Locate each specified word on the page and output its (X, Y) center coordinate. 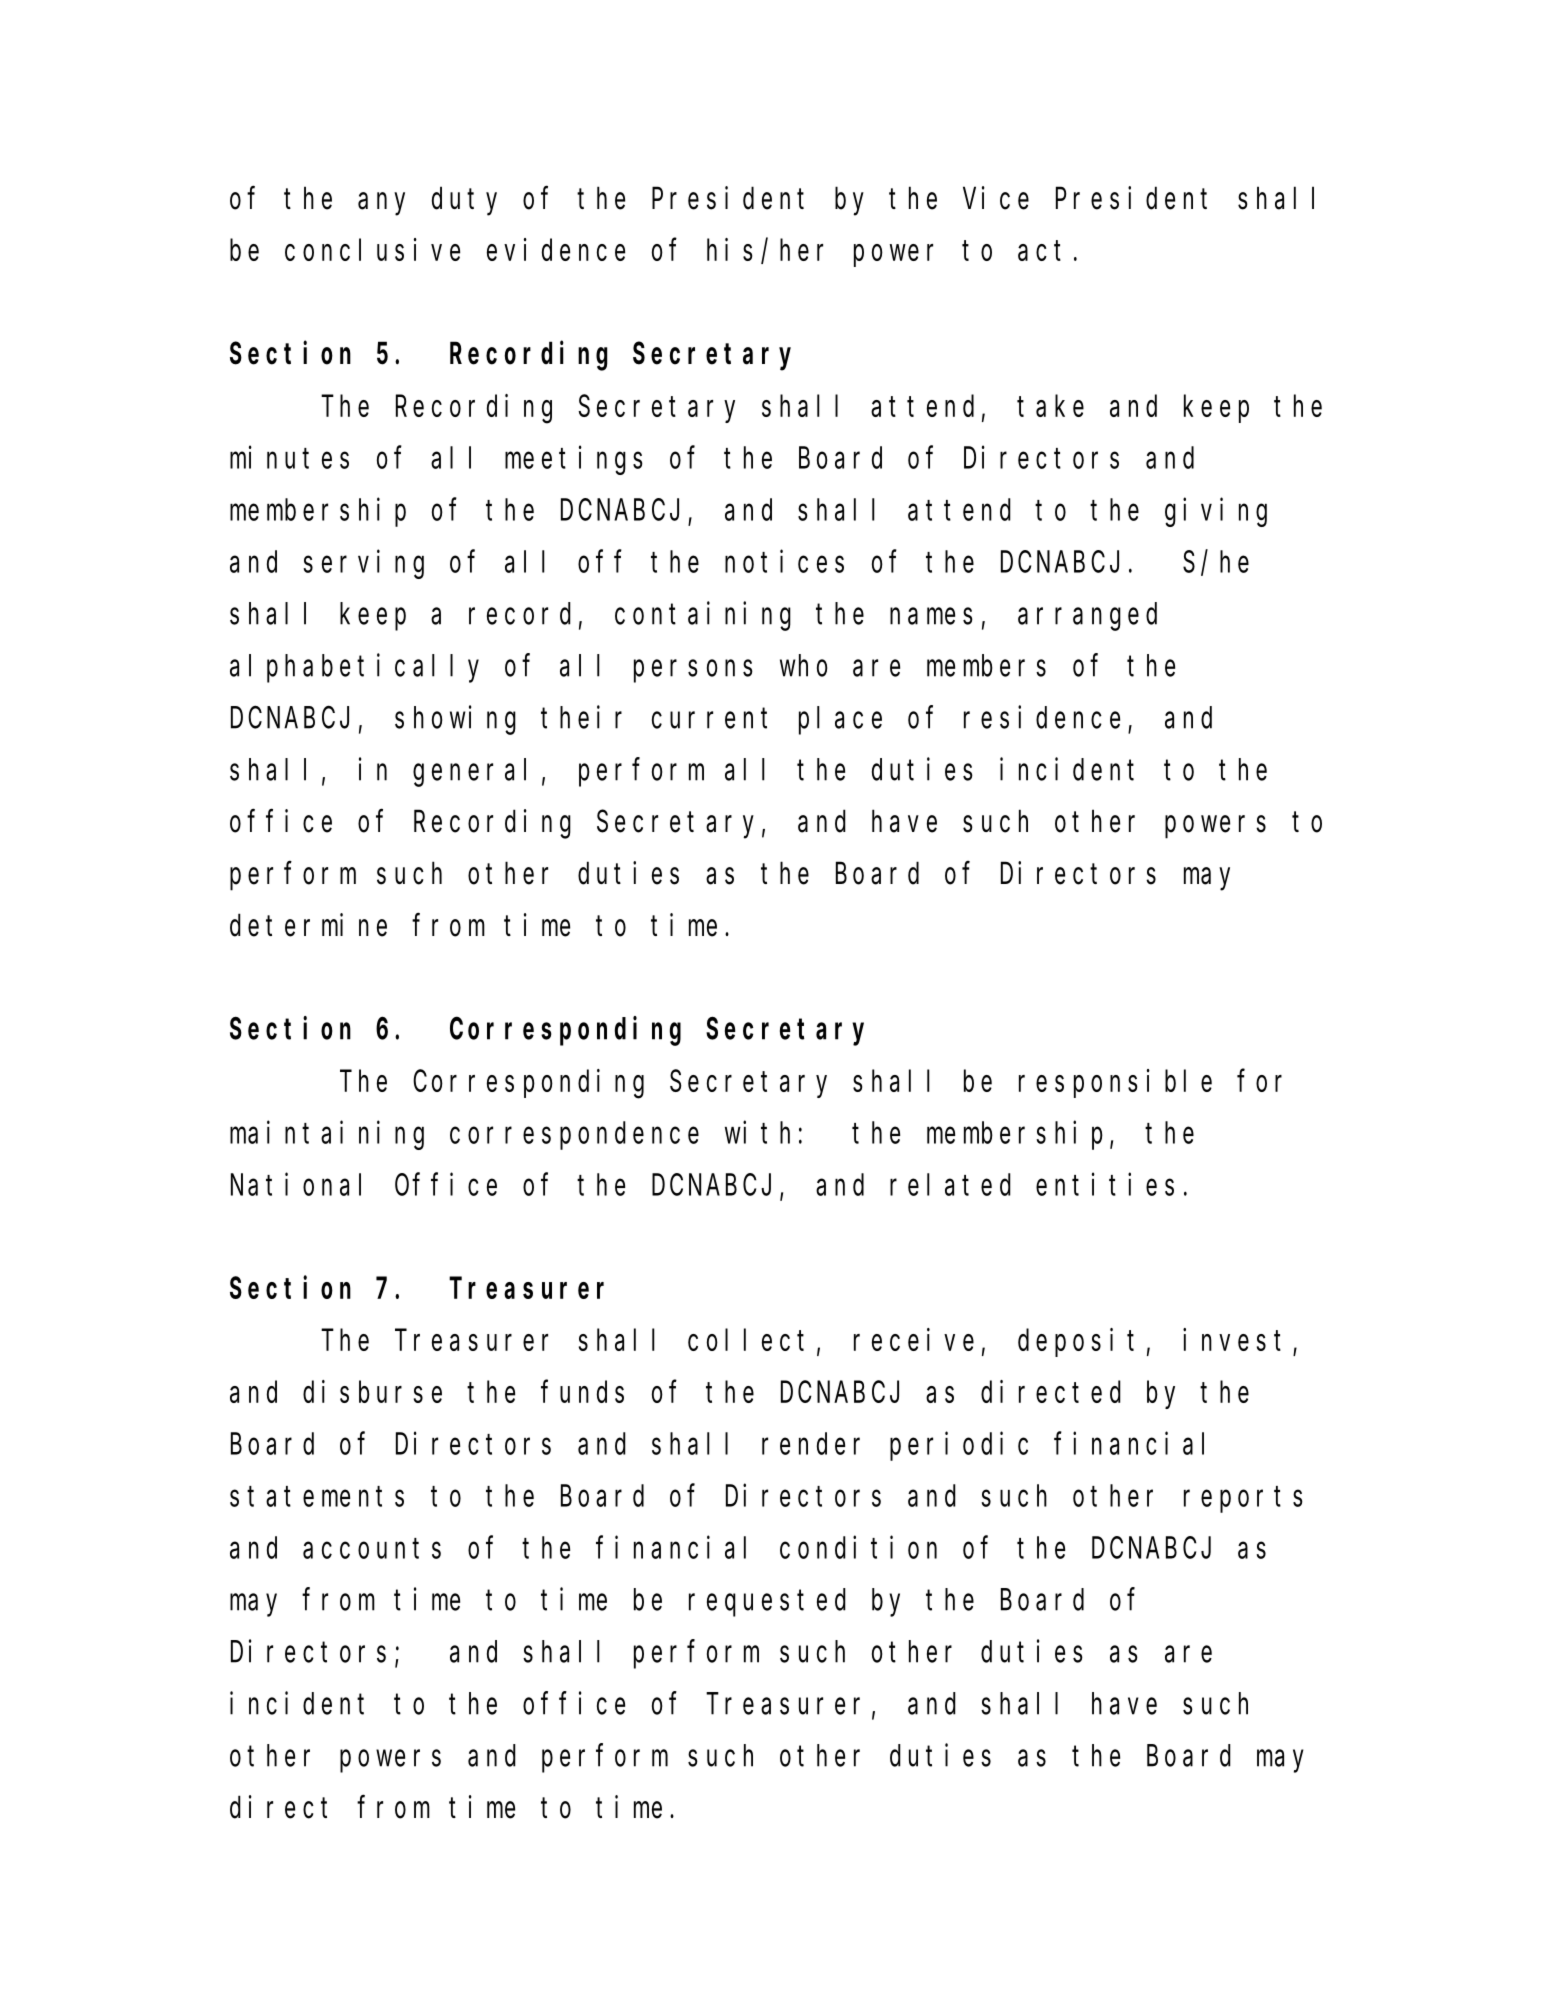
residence (1042, 717)
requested (767, 1603)
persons (693, 671)
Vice (996, 198)
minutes (289, 457)
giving (1216, 512)
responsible (1115, 1083)
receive (914, 1339)
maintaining (327, 1135)
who (803, 666)
